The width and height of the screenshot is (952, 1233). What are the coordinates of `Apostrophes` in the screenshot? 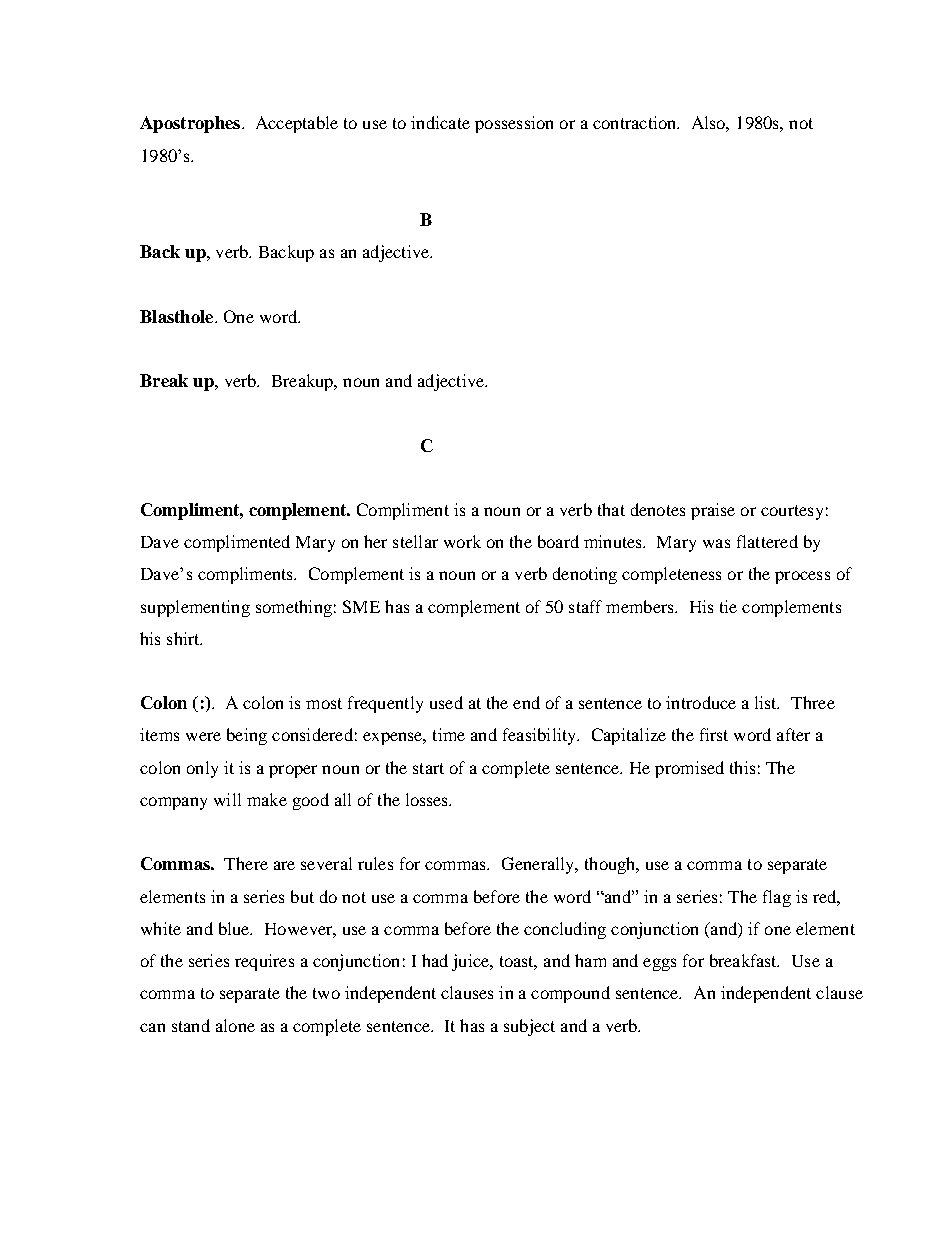 It's located at (191, 124).
